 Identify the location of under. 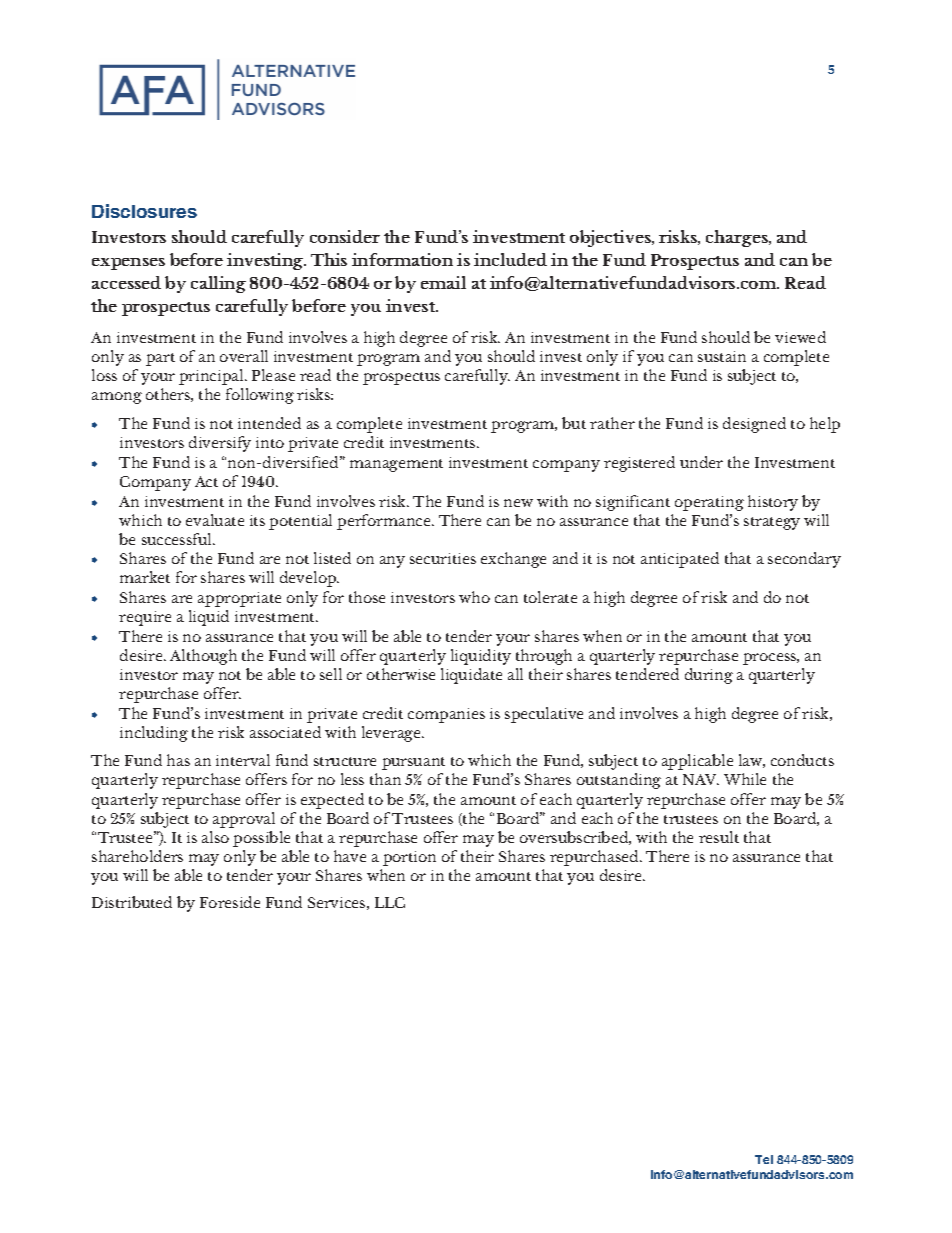
(701, 462).
